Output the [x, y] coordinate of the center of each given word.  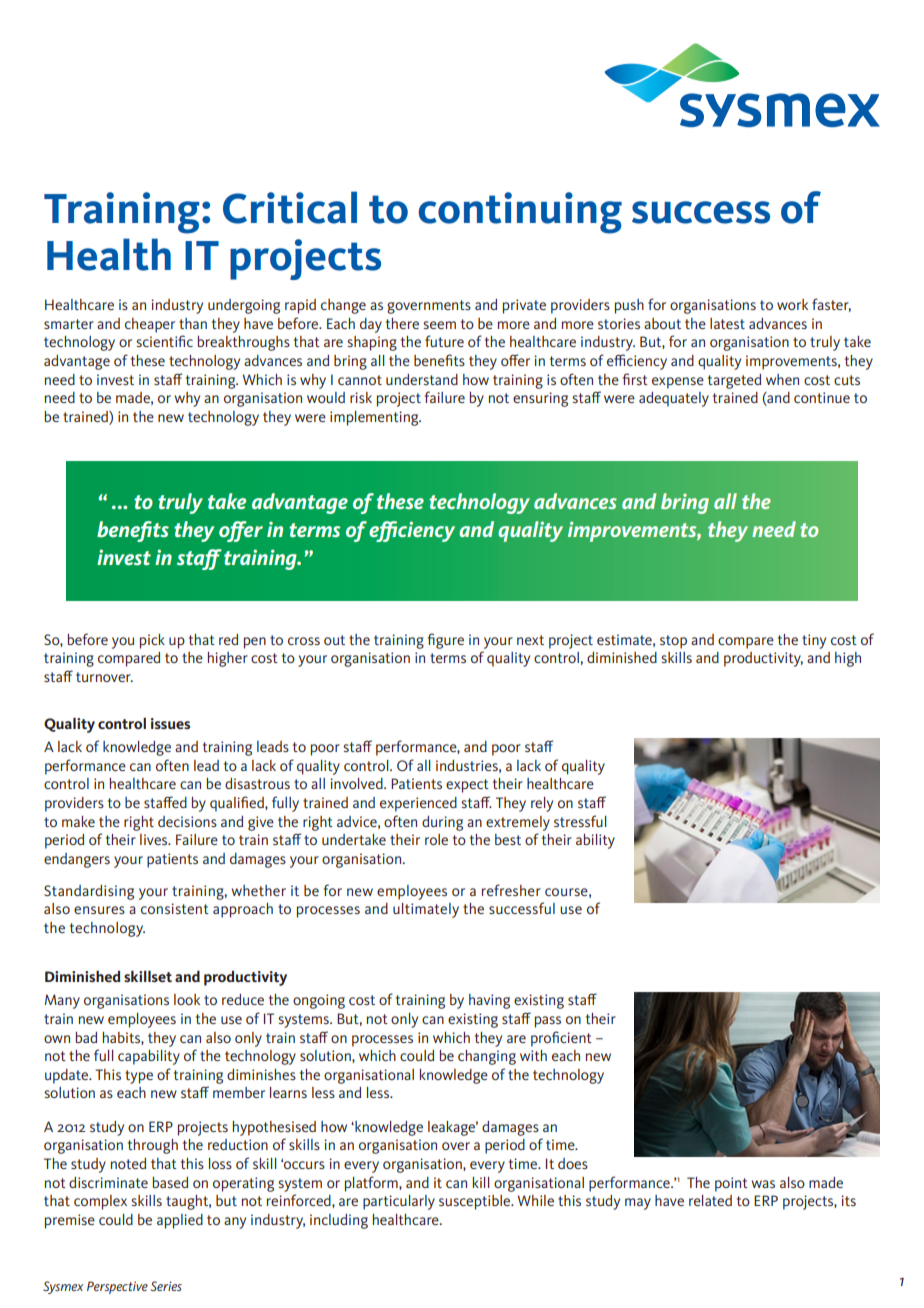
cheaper [150, 325]
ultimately [426, 910]
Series [166, 1286]
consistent [175, 908]
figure [446, 641]
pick [152, 641]
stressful [580, 821]
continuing [520, 213]
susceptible [476, 1202]
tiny [814, 641]
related [710, 1200]
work [792, 304]
